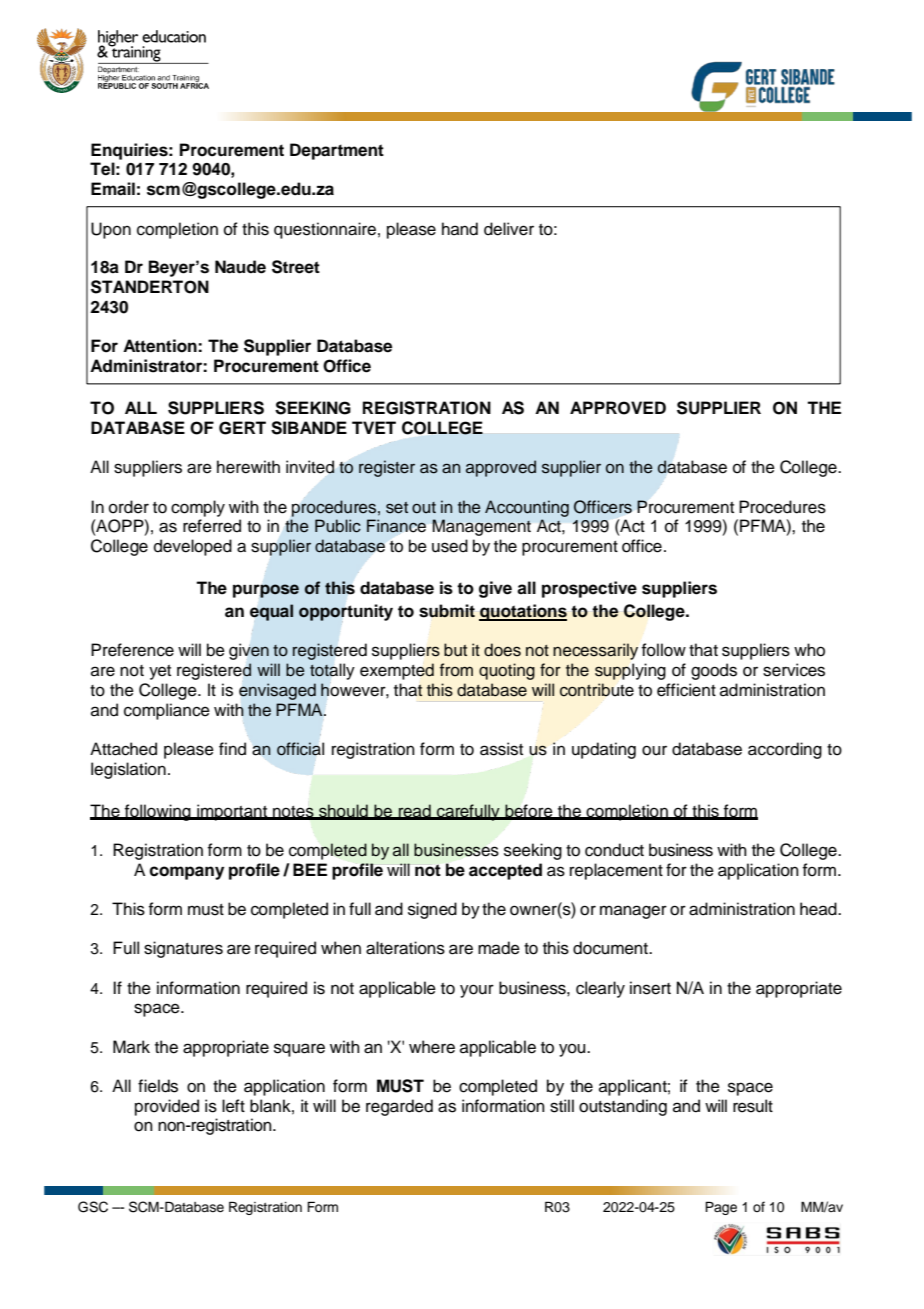  I want to click on Accounting, so click(527, 508).
